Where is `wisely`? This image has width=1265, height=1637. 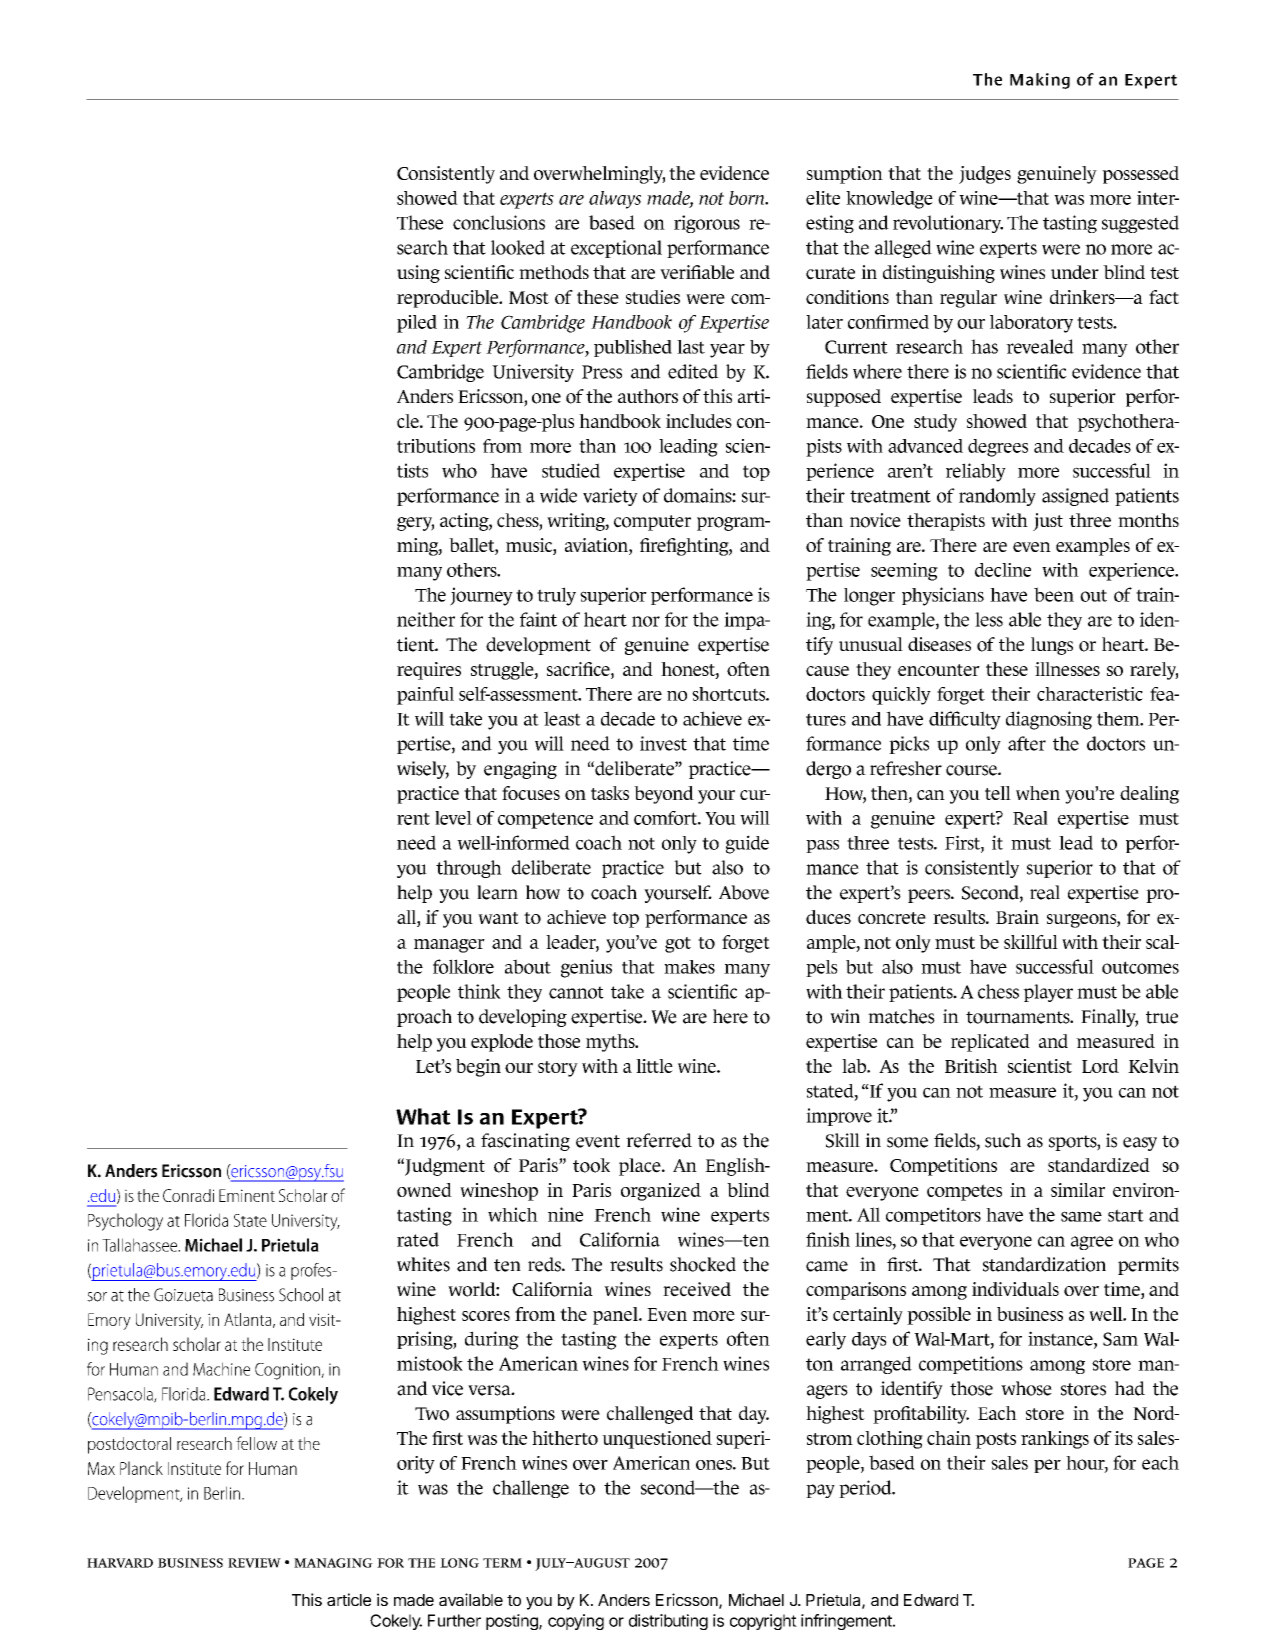
wisely is located at coordinates (423, 770).
